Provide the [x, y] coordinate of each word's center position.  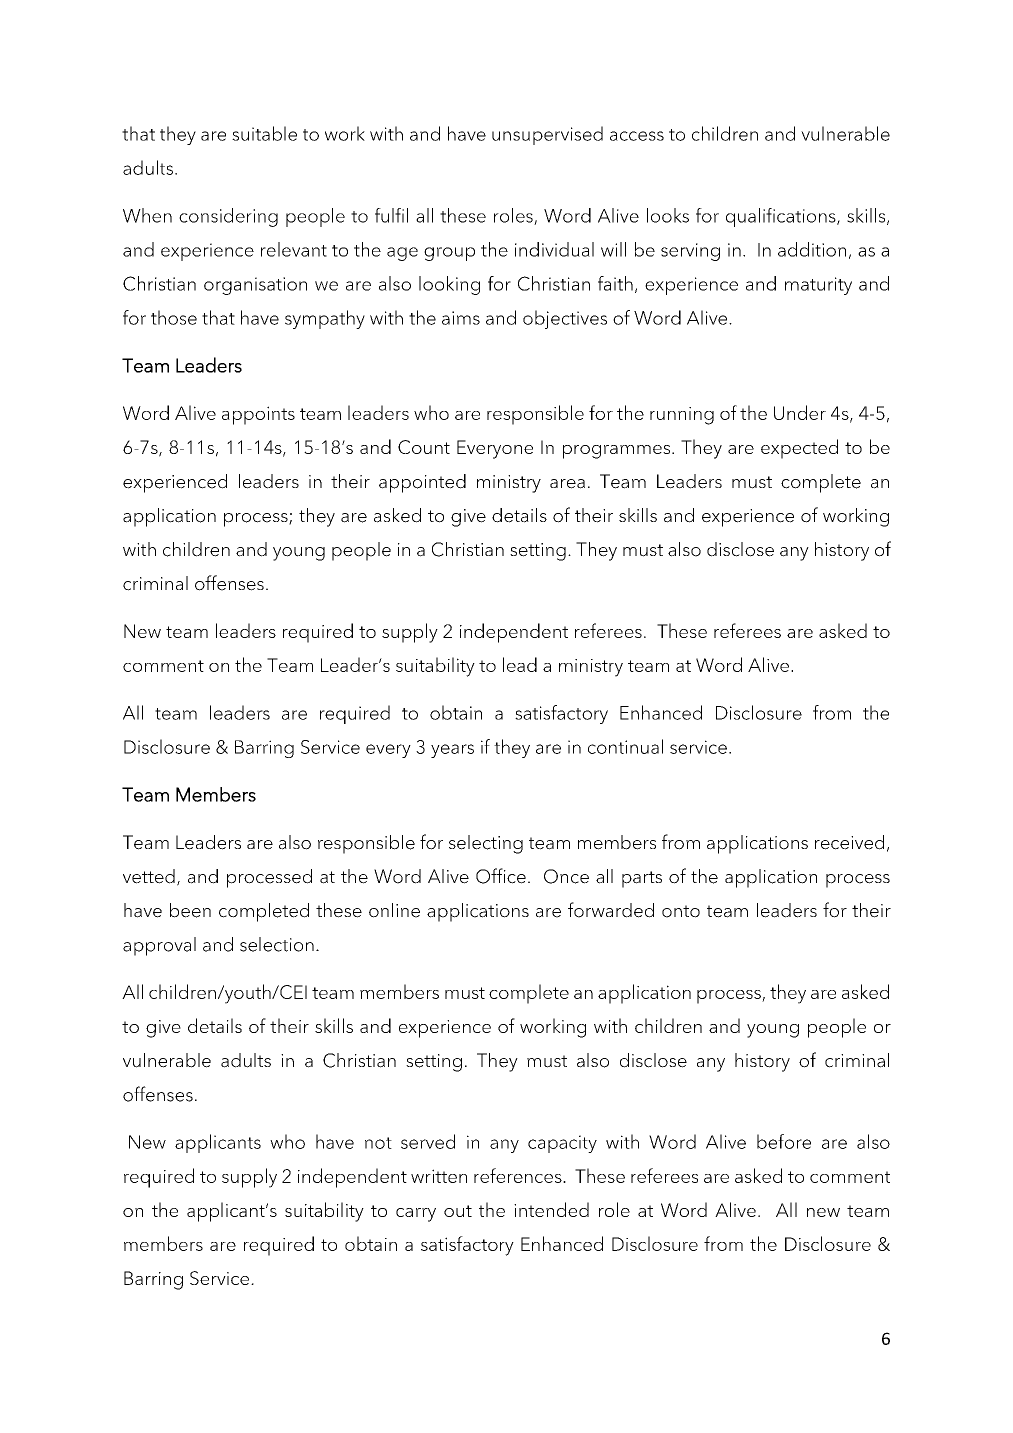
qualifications [782, 217]
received [849, 842]
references [519, 1175]
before [784, 1141]
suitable [264, 133]
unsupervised [547, 135]
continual [625, 746]
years [452, 751]
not [378, 1143]
